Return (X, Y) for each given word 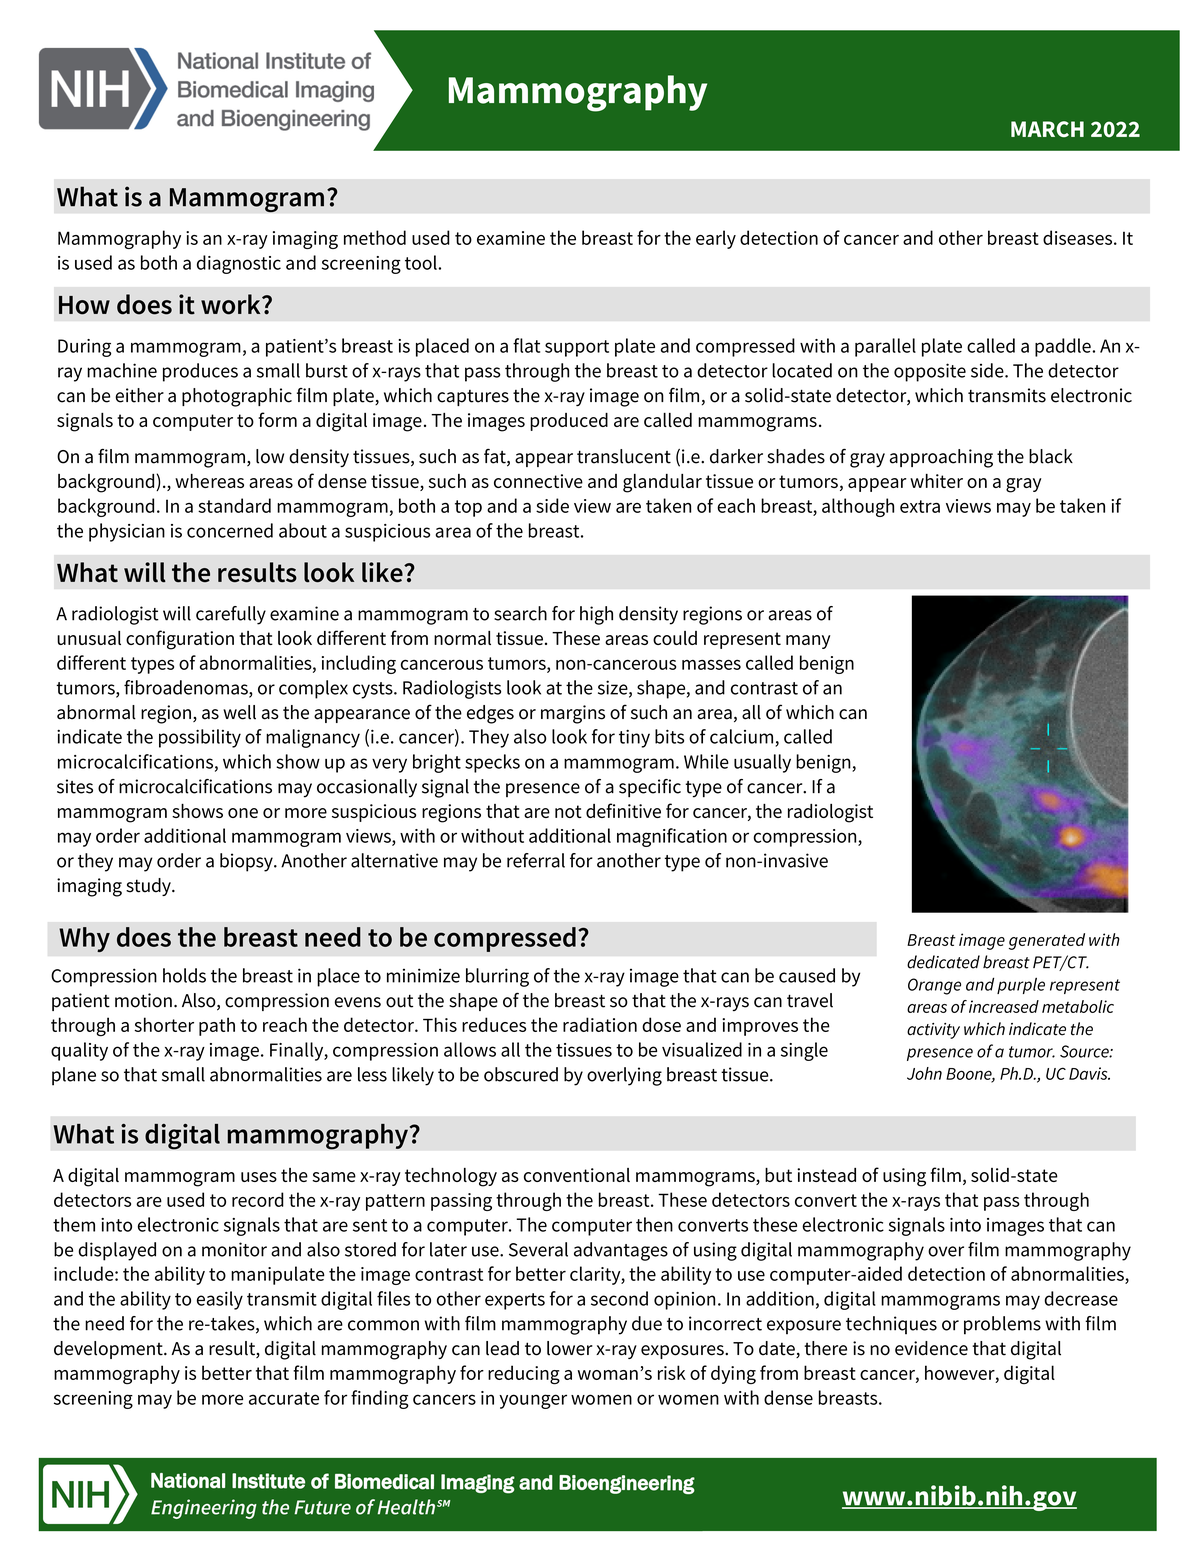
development (109, 1350)
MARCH (1047, 129)
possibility (200, 738)
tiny (634, 739)
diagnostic (239, 264)
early (716, 239)
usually (762, 763)
